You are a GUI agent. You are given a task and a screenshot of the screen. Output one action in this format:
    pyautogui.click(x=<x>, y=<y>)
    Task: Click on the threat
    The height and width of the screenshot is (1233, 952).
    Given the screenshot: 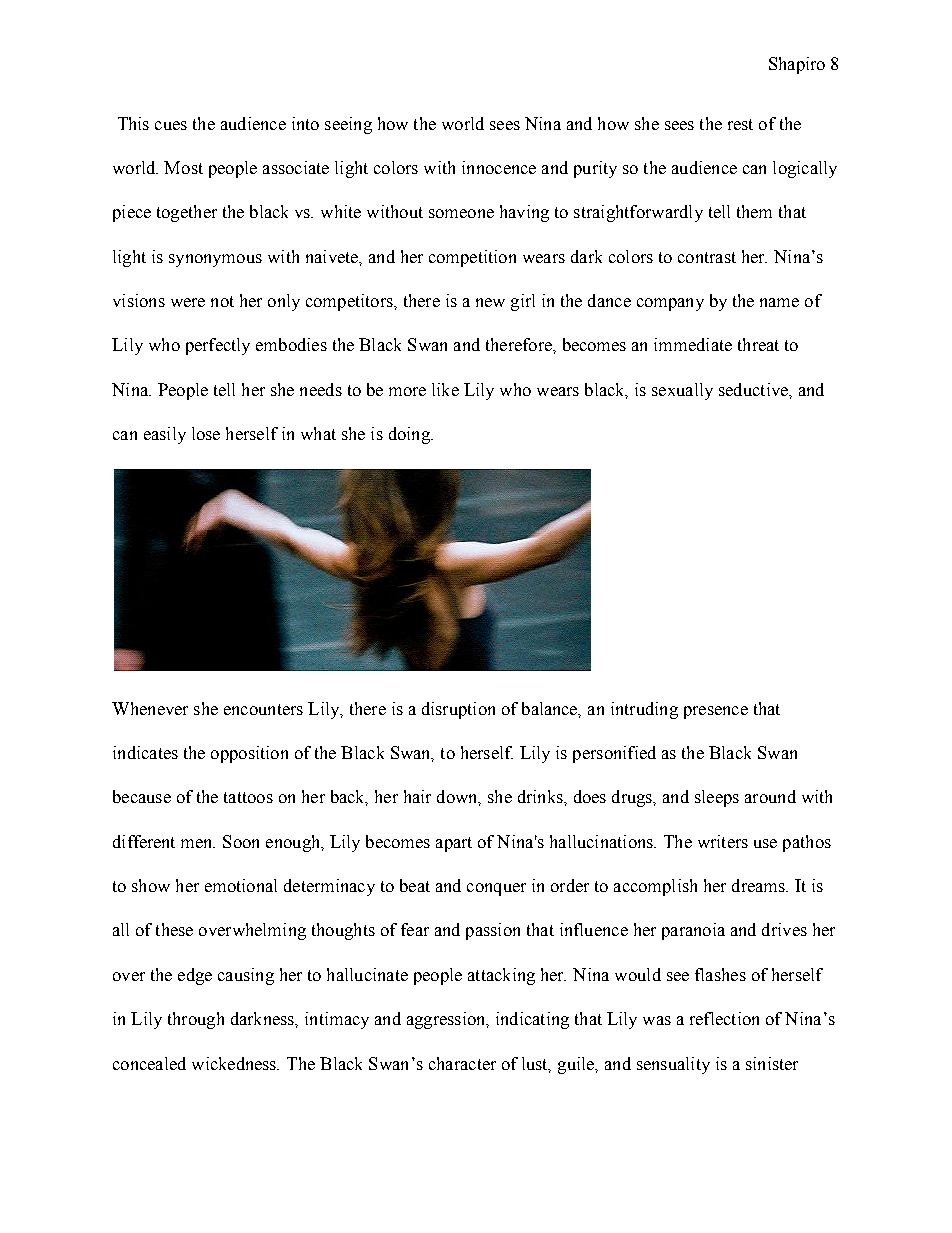 What is the action you would take?
    pyautogui.click(x=758, y=344)
